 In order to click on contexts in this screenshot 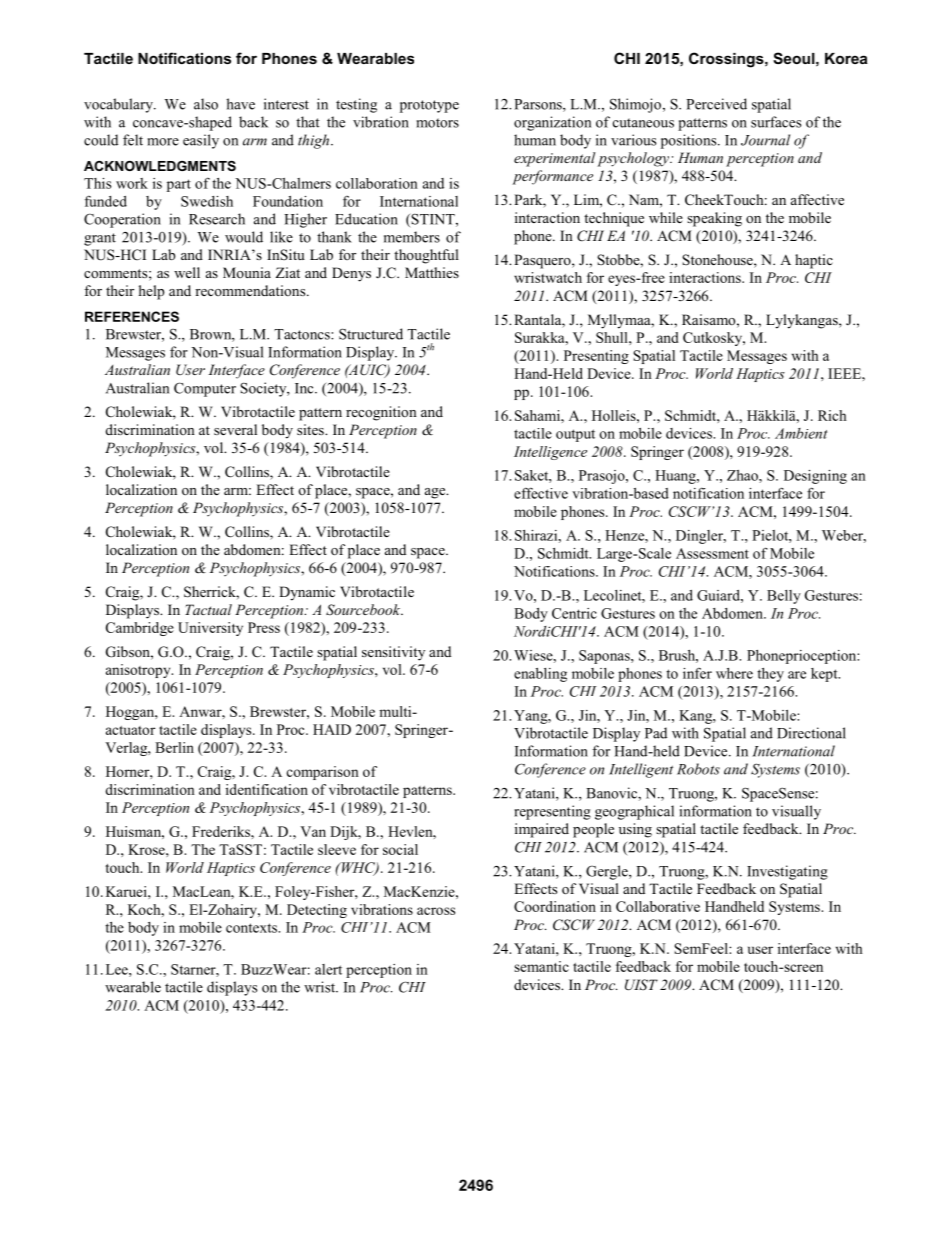, I will do `click(253, 928)`.
